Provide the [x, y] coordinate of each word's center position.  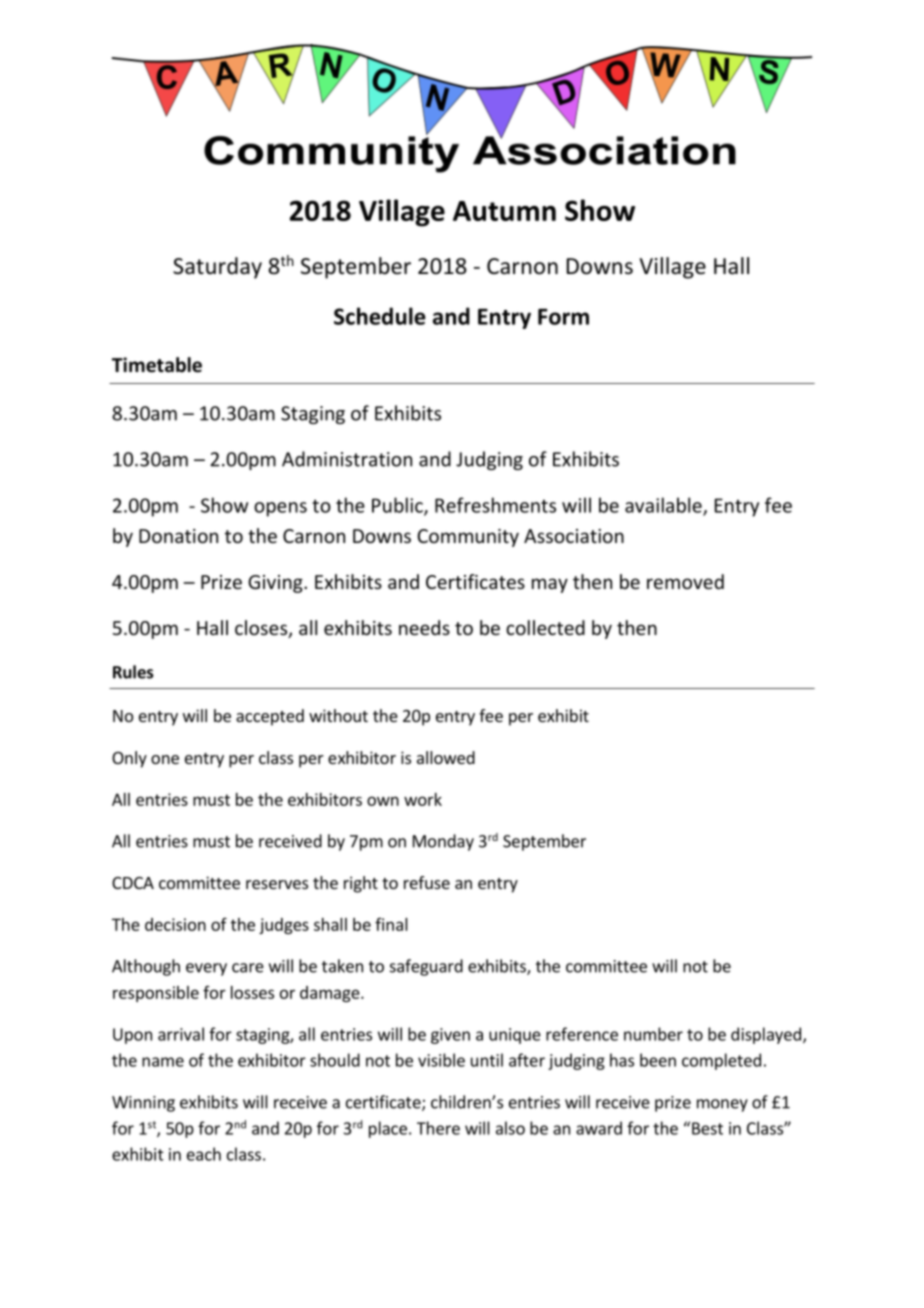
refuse [427, 882]
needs [424, 627]
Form [563, 317]
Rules [133, 672]
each [204, 1154]
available [664, 506]
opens [280, 509]
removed [685, 581]
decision [175, 924]
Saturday [217, 268]
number [653, 1034]
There [438, 1128]
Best [707, 1128]
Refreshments [495, 505]
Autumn [504, 211]
